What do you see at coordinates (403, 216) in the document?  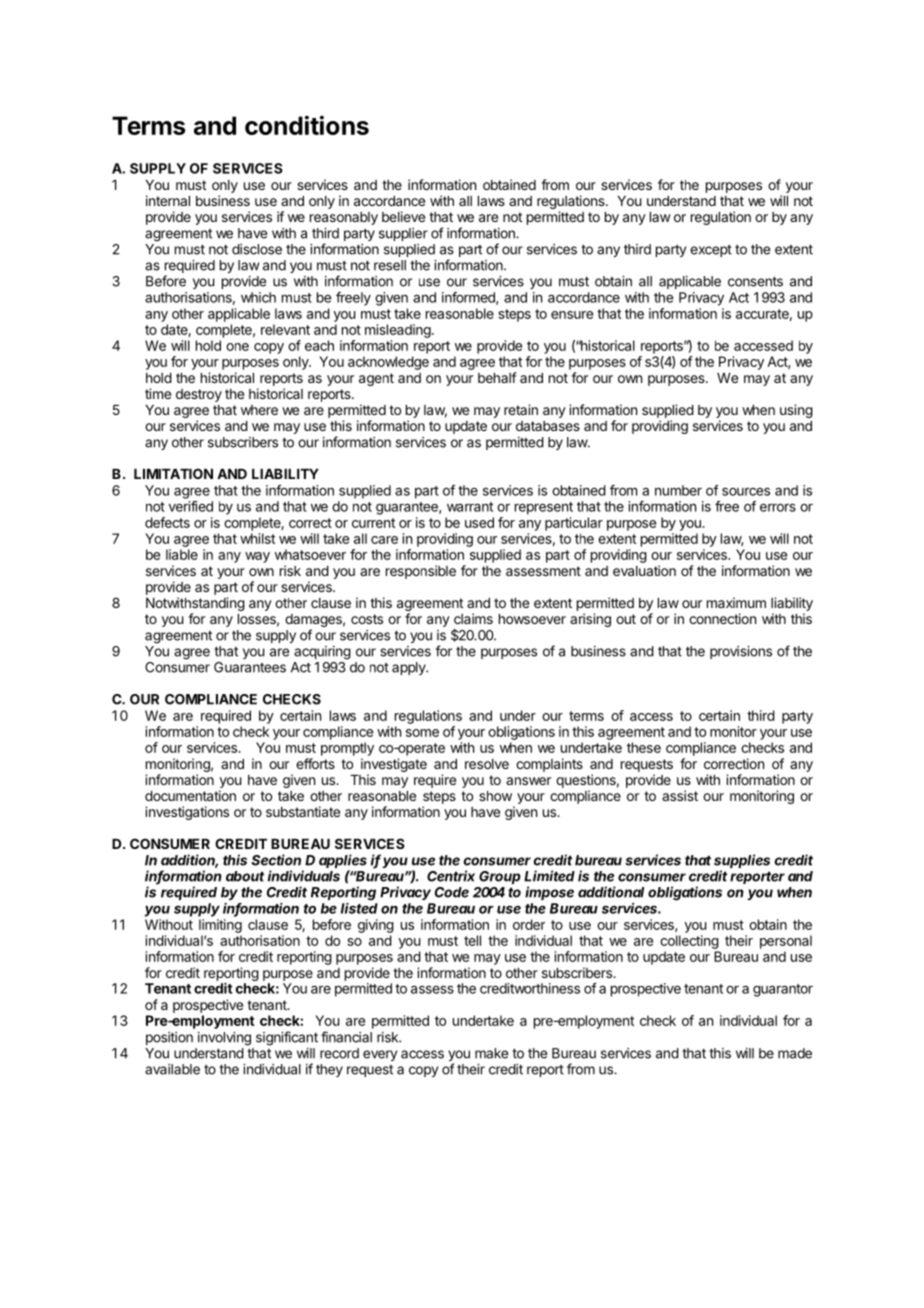 I see `believe` at bounding box center [403, 216].
